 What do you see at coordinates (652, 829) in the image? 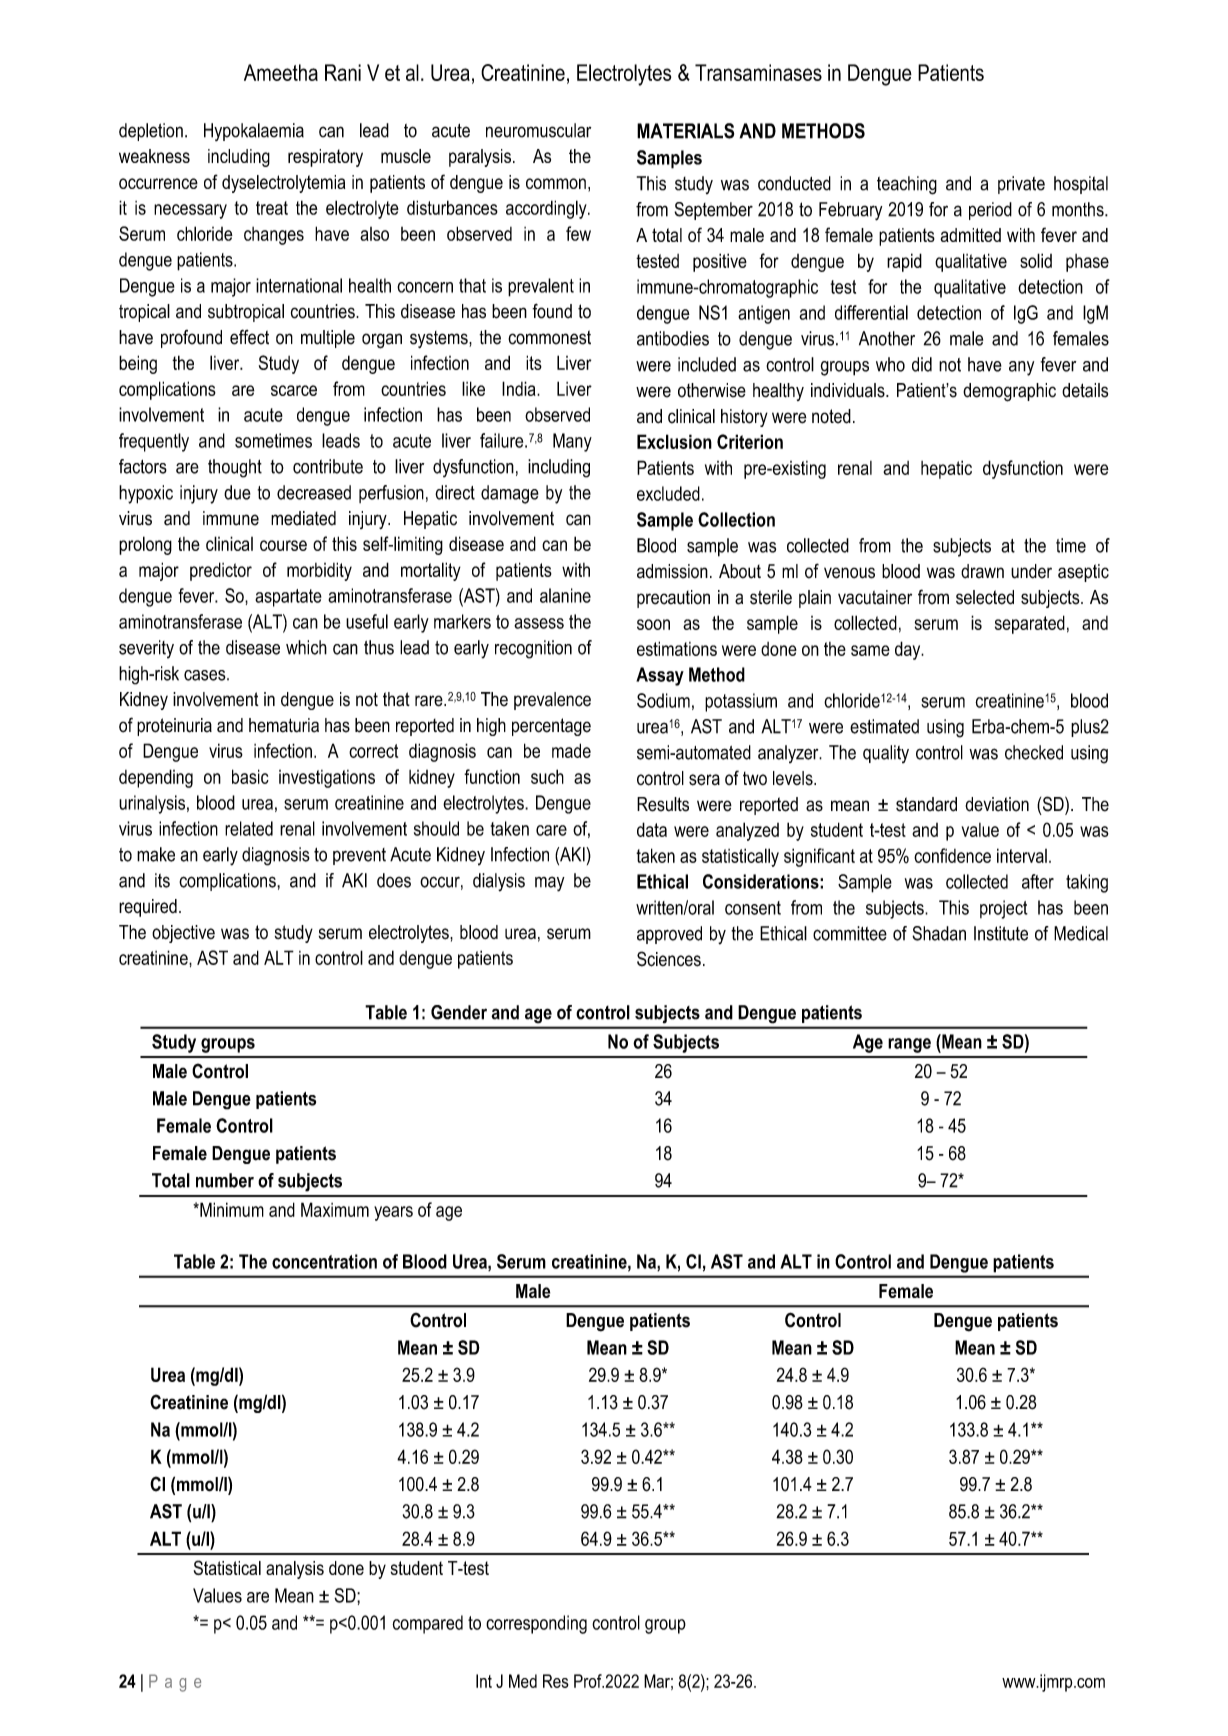
I see `data` at bounding box center [652, 829].
